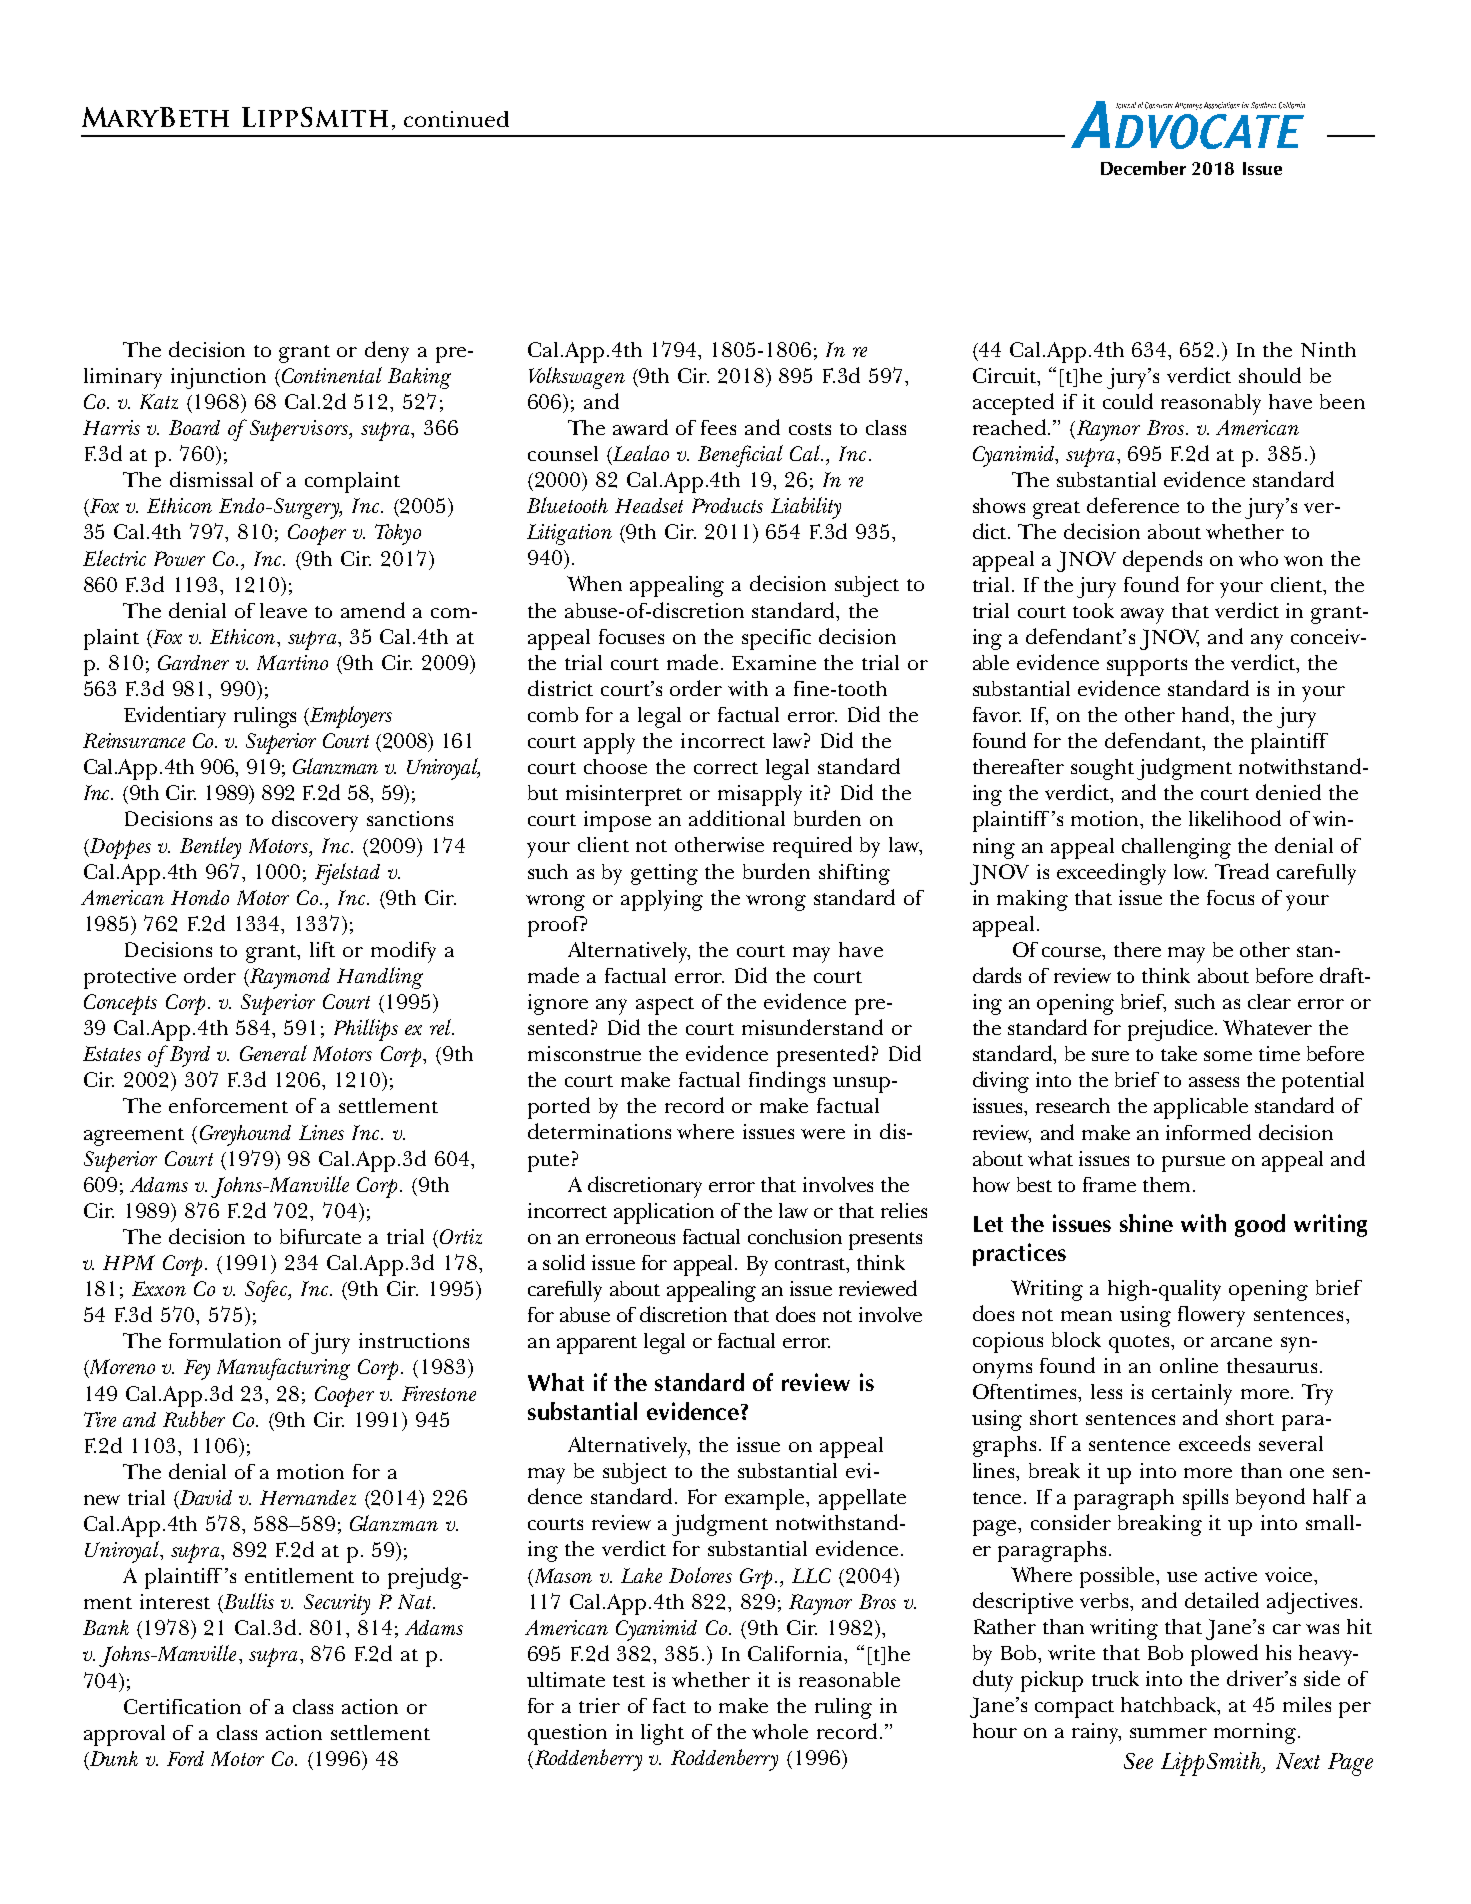 The width and height of the document is (1471, 1904). What do you see at coordinates (456, 119) in the document?
I see `continued` at bounding box center [456, 119].
